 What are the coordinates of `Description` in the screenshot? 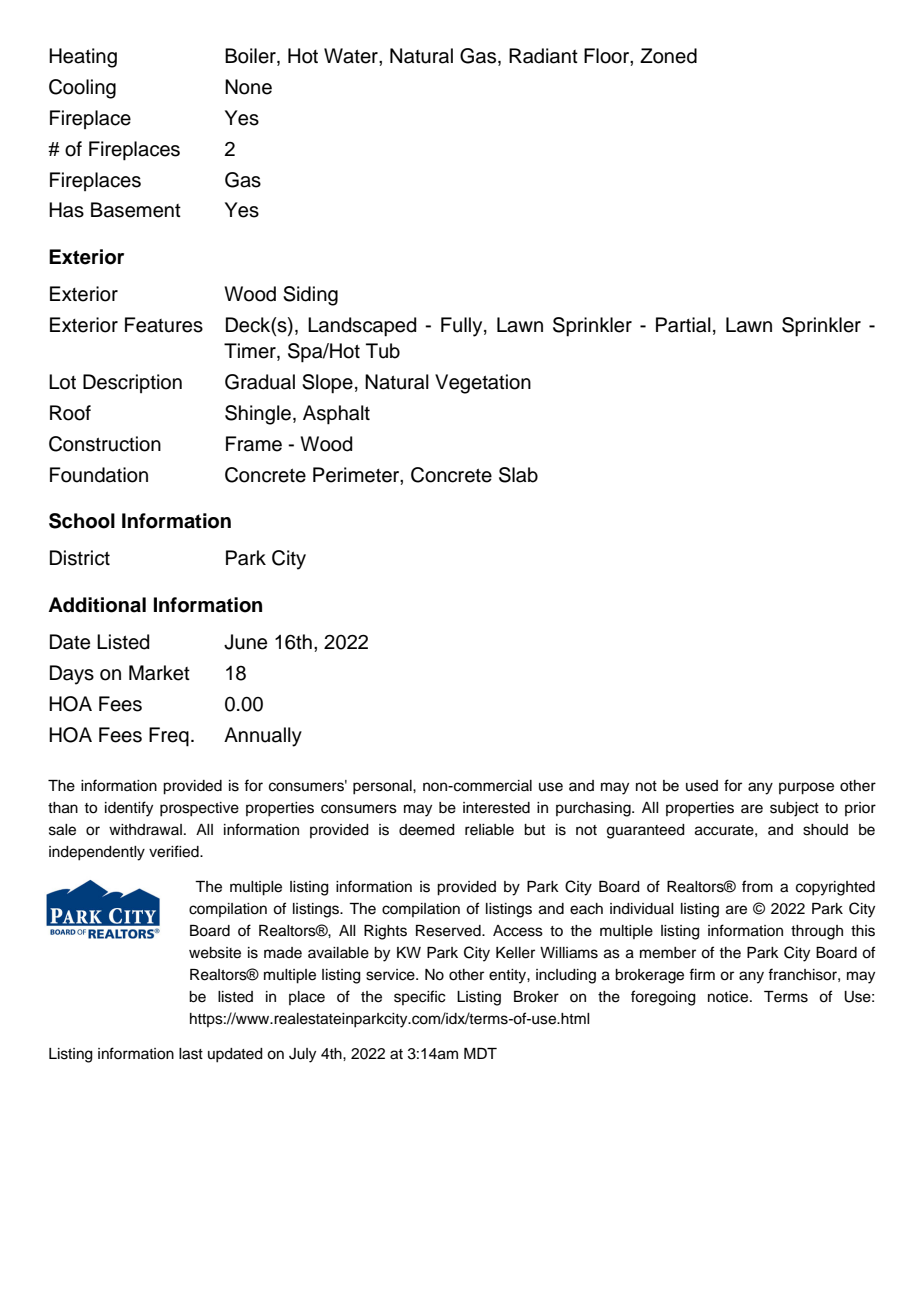 It's located at (132, 383).
